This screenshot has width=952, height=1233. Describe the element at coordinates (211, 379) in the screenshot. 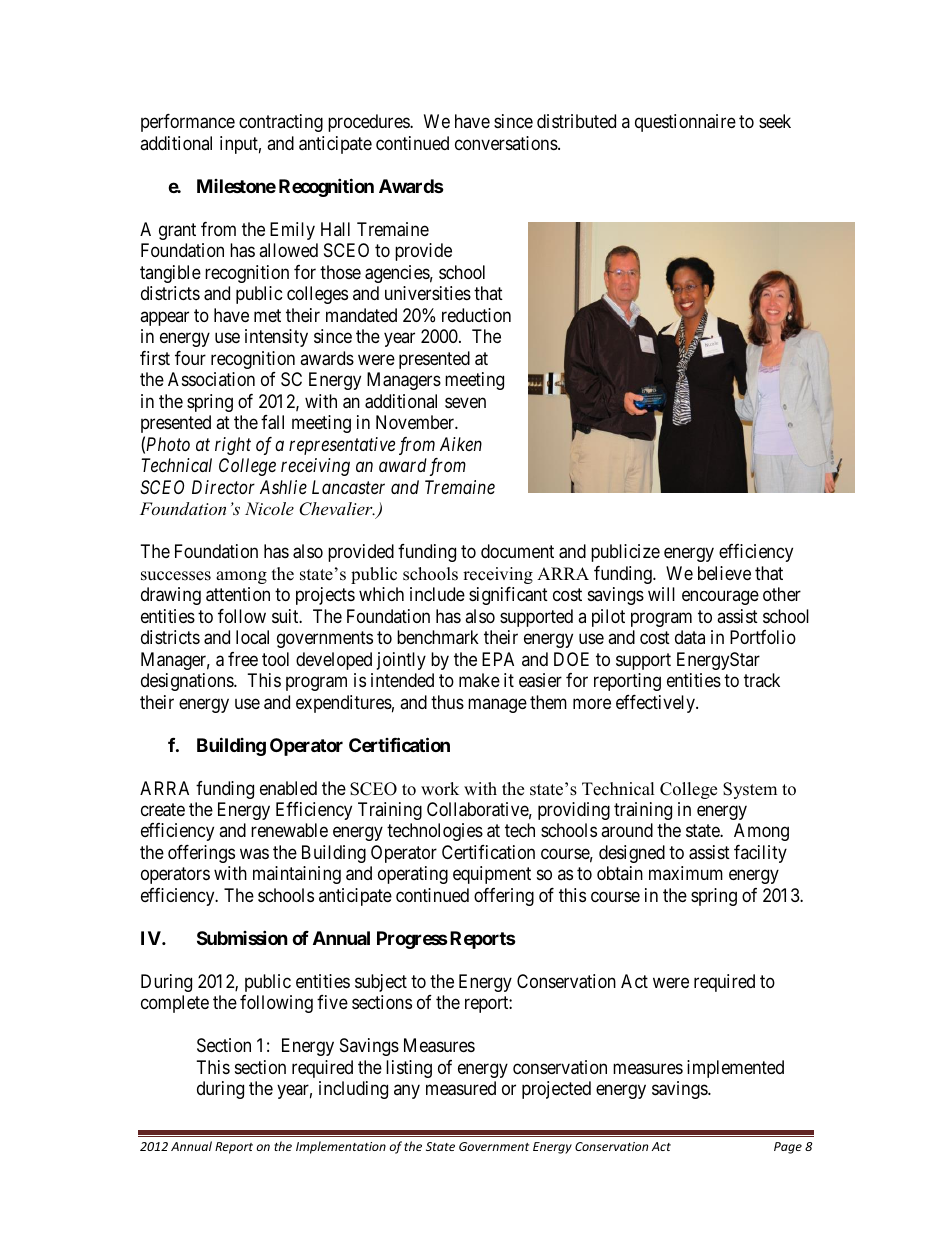

I see `Association` at that location.
